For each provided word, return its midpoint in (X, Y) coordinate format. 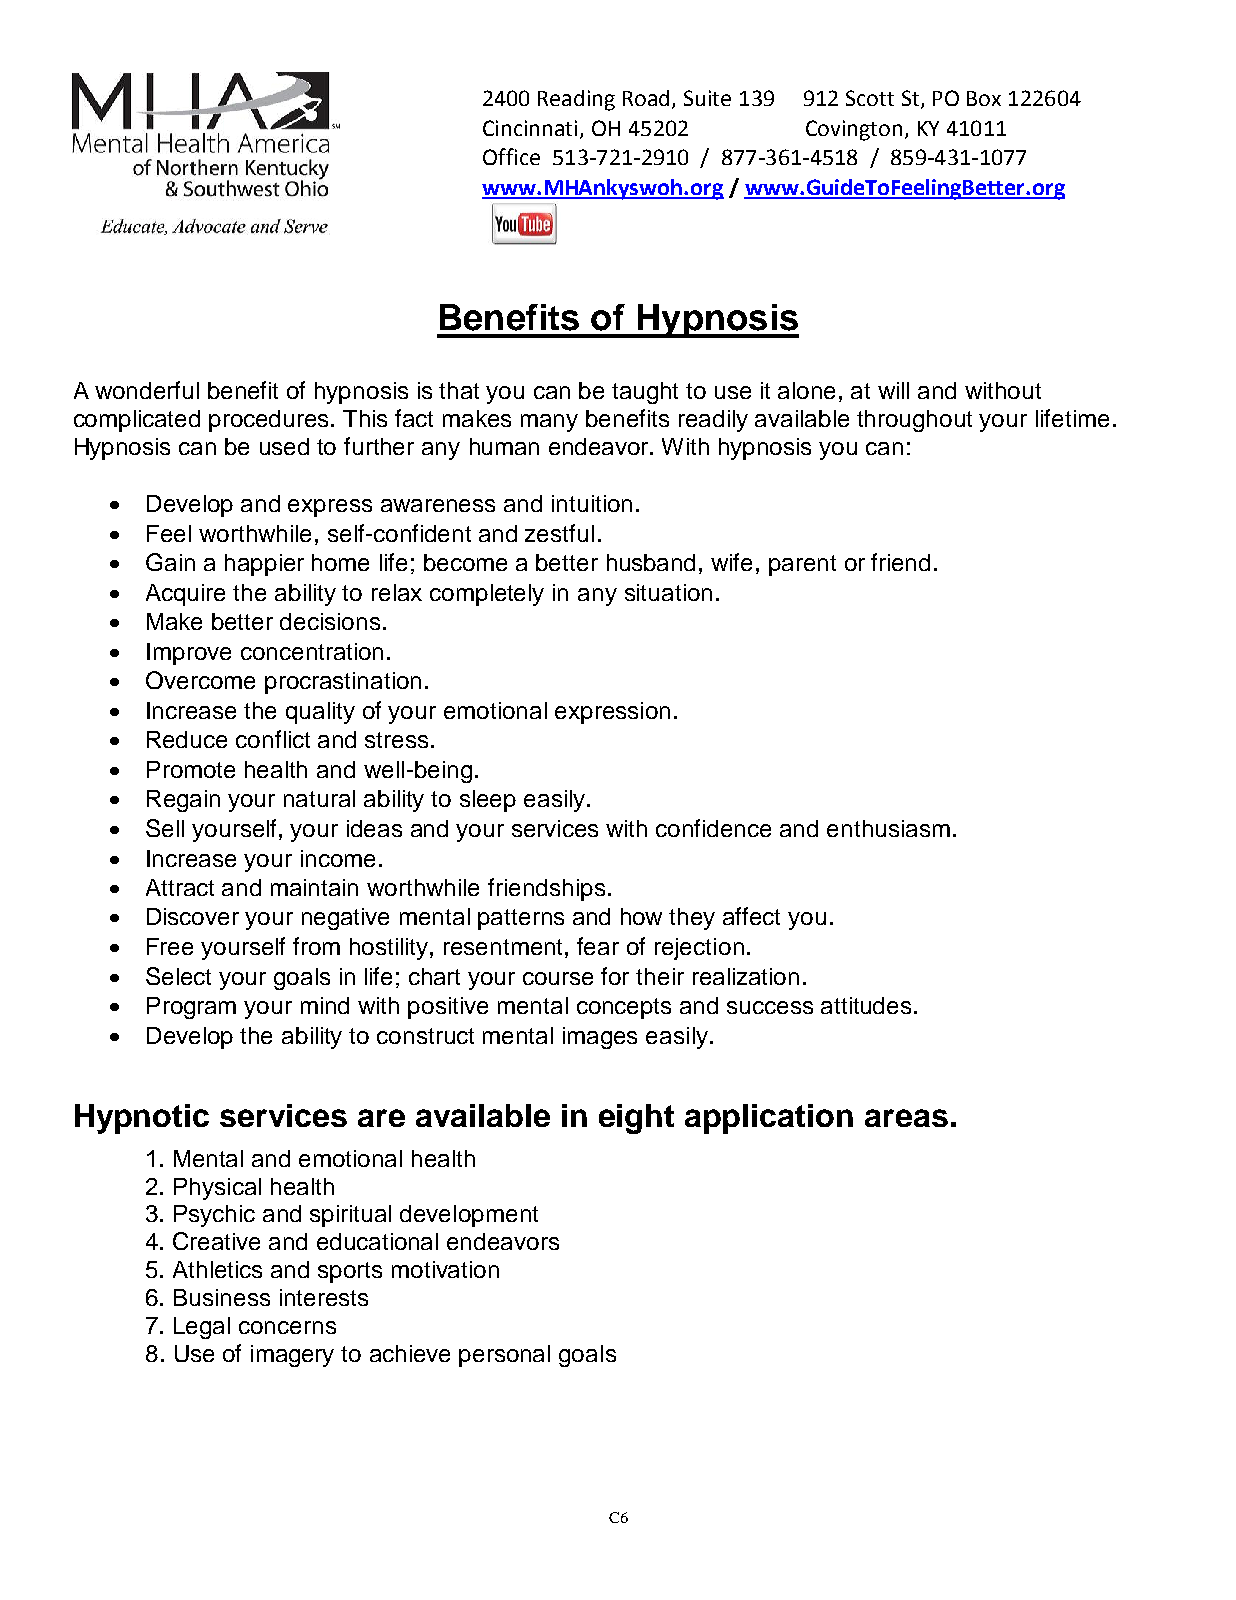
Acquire (185, 595)
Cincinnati (532, 129)
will (893, 390)
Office (511, 156)
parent (802, 565)
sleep (488, 801)
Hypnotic (142, 1119)
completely (487, 595)
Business (222, 1297)
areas (906, 1118)
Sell (165, 828)
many (549, 423)
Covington (854, 130)
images (600, 1038)
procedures (270, 421)
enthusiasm (888, 828)
